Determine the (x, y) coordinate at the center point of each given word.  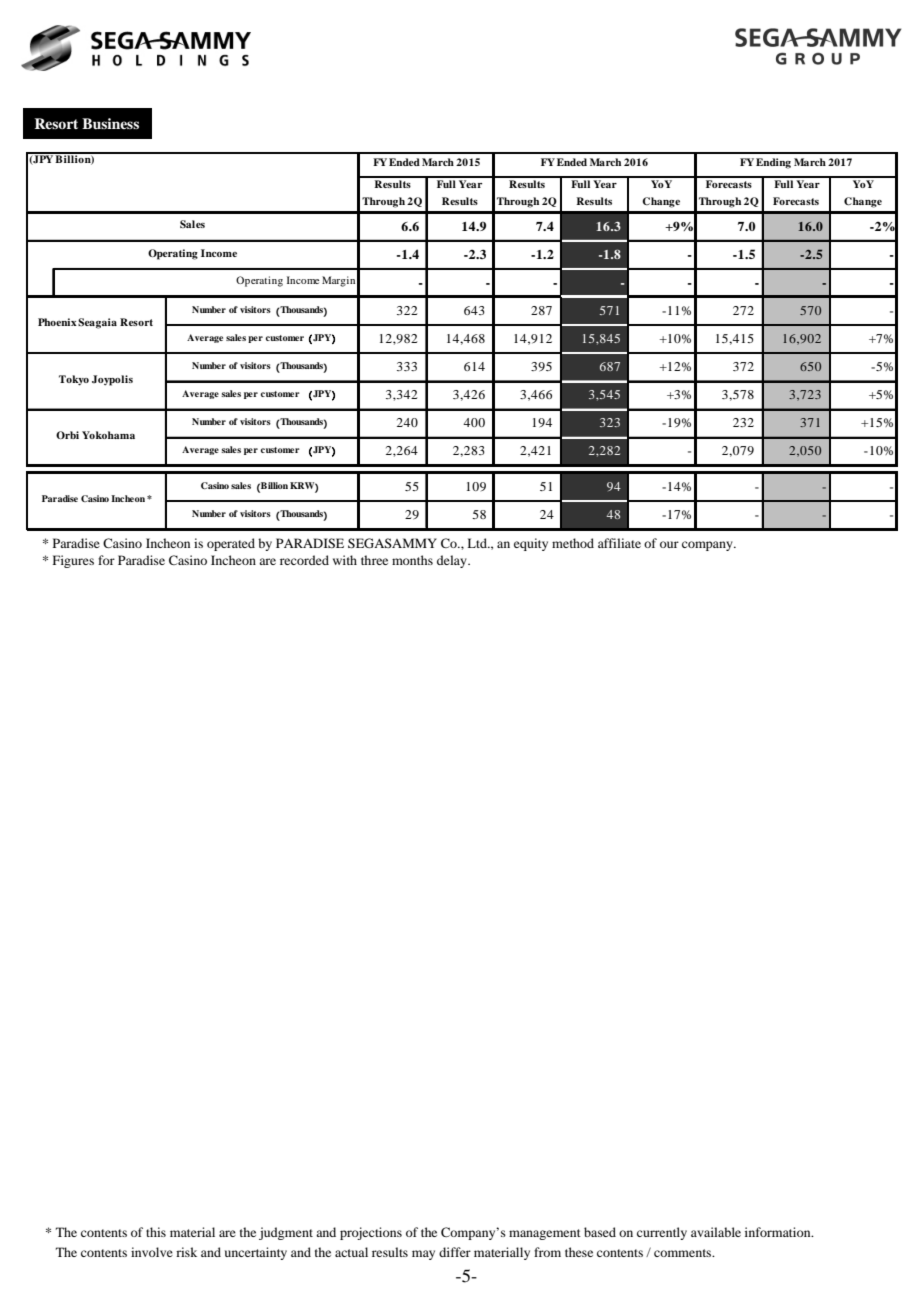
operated (231, 544)
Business (110, 123)
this (156, 1232)
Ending (773, 163)
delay (453, 561)
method (573, 543)
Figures (73, 561)
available (716, 1232)
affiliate (619, 543)
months (412, 560)
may (423, 1255)
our (669, 544)
